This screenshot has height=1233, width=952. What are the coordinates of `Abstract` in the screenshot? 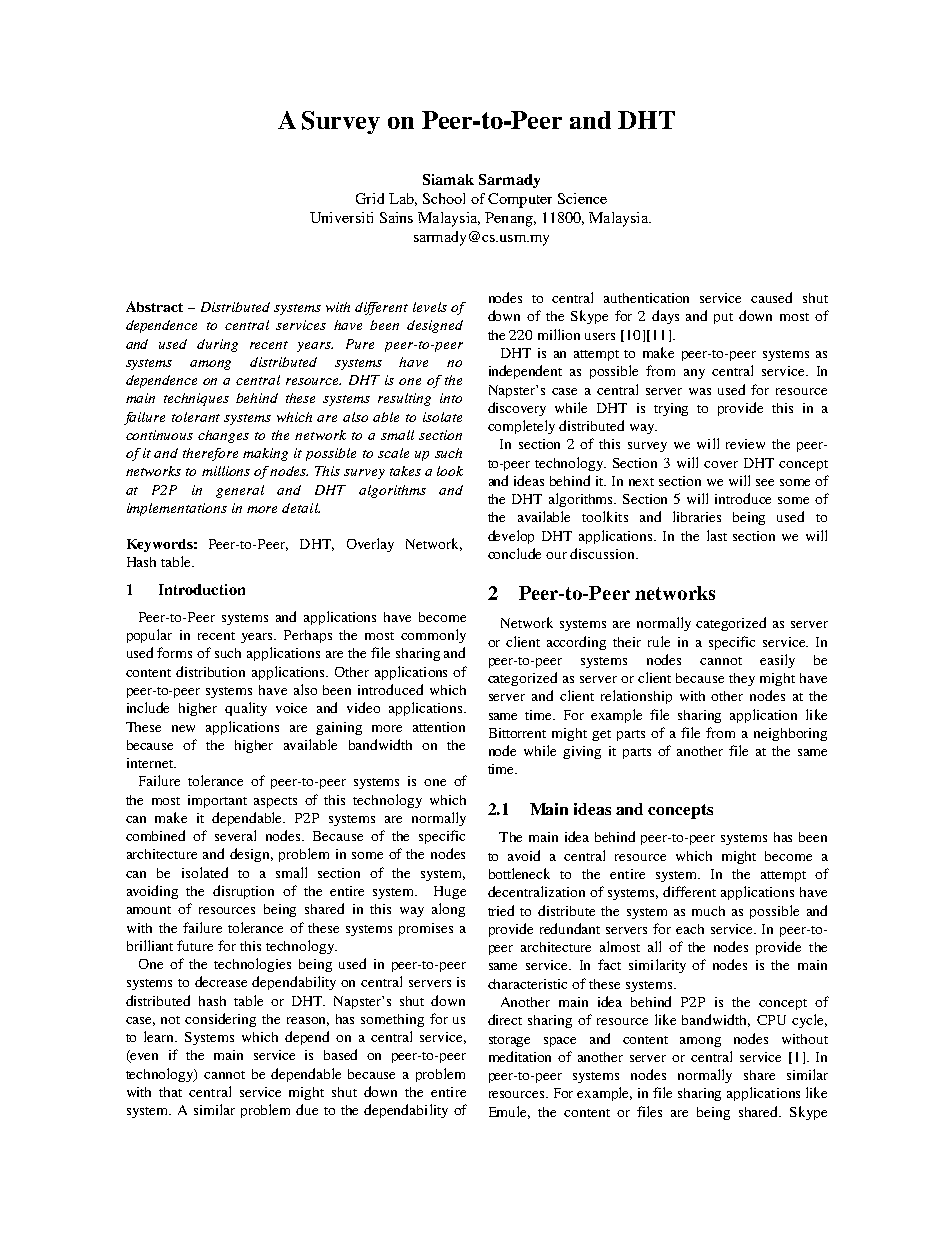 It's located at (154, 306).
